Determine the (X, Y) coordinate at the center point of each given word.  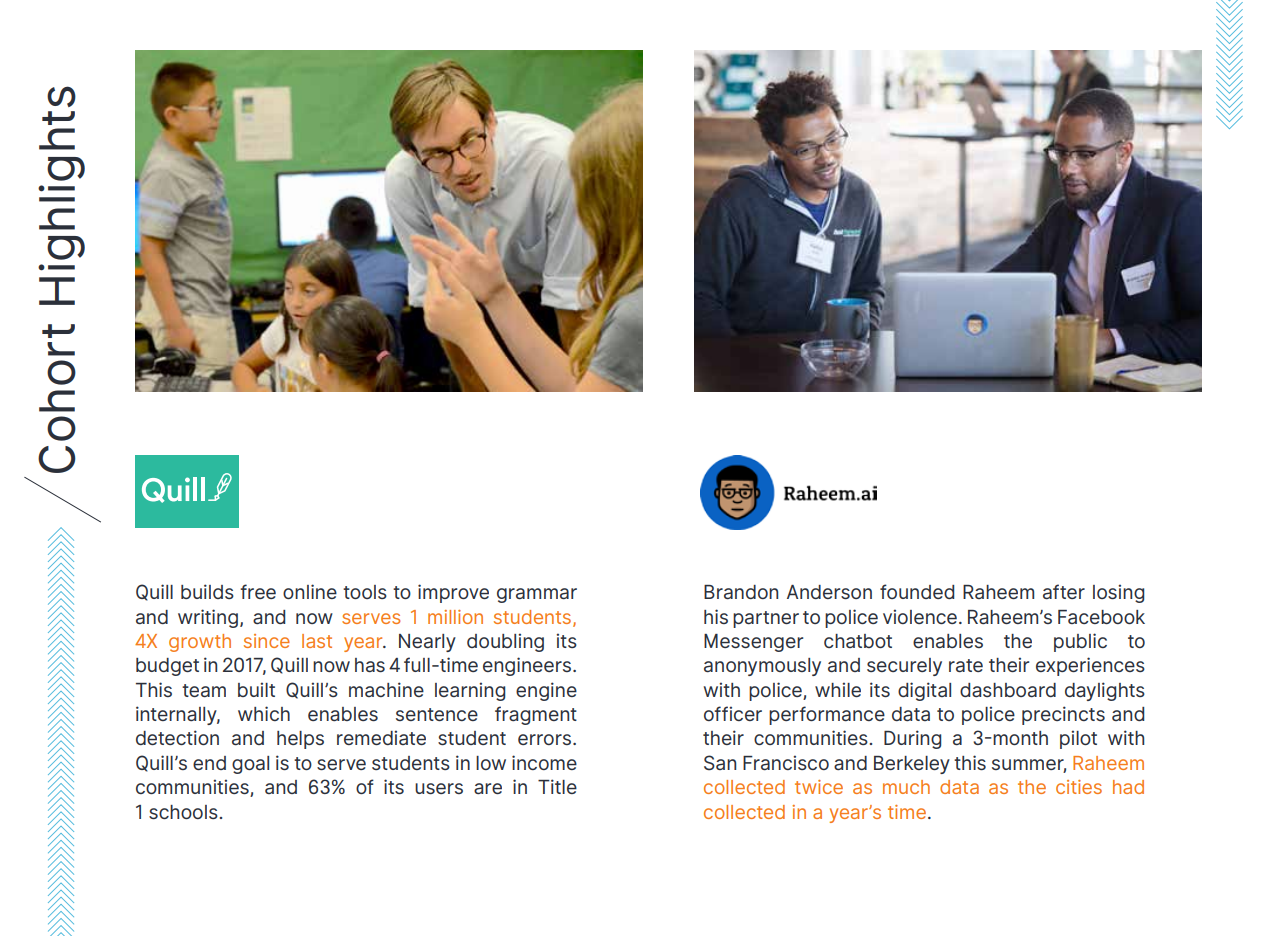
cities (1079, 787)
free (258, 591)
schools (183, 812)
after (1064, 591)
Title (557, 786)
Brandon (741, 592)
